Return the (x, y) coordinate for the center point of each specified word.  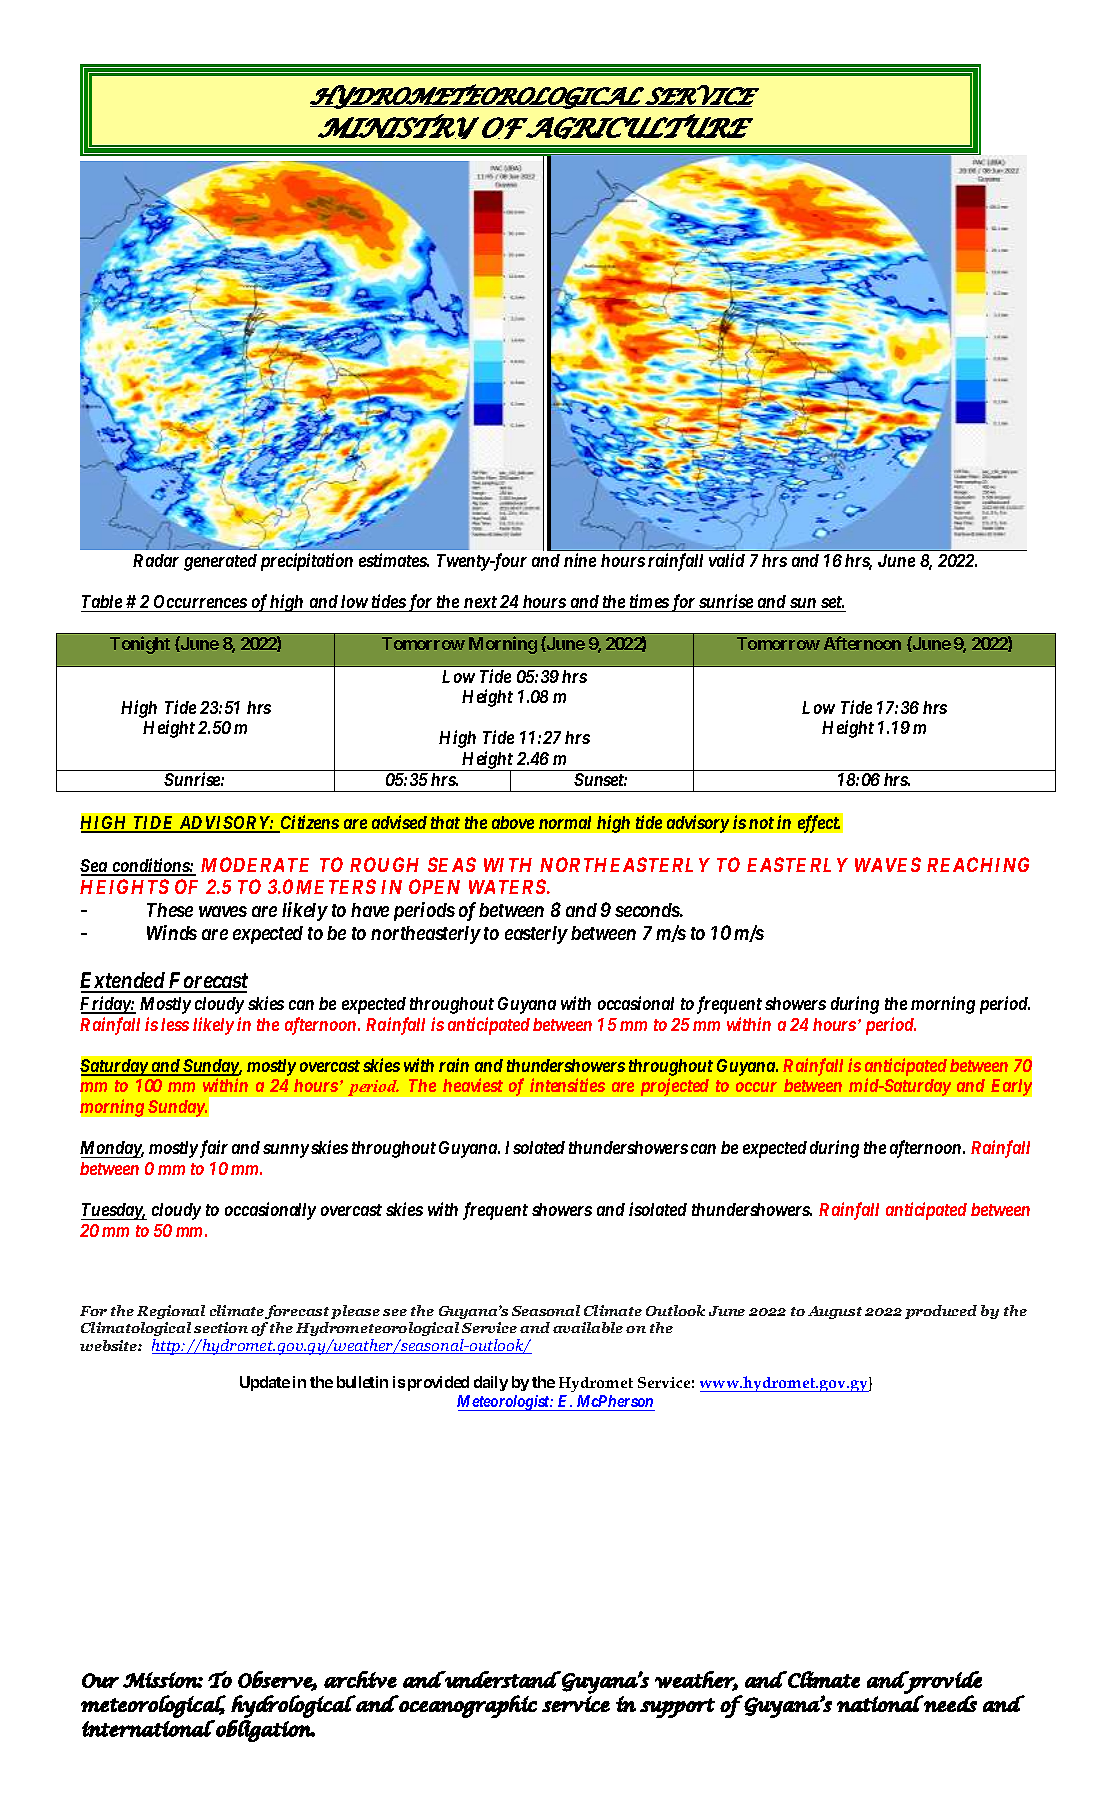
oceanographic (467, 1706)
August (835, 1312)
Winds (172, 932)
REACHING (978, 864)
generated (220, 562)
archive (360, 1679)
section (221, 1327)
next (480, 602)
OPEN (434, 886)
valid (727, 560)
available (588, 1327)
